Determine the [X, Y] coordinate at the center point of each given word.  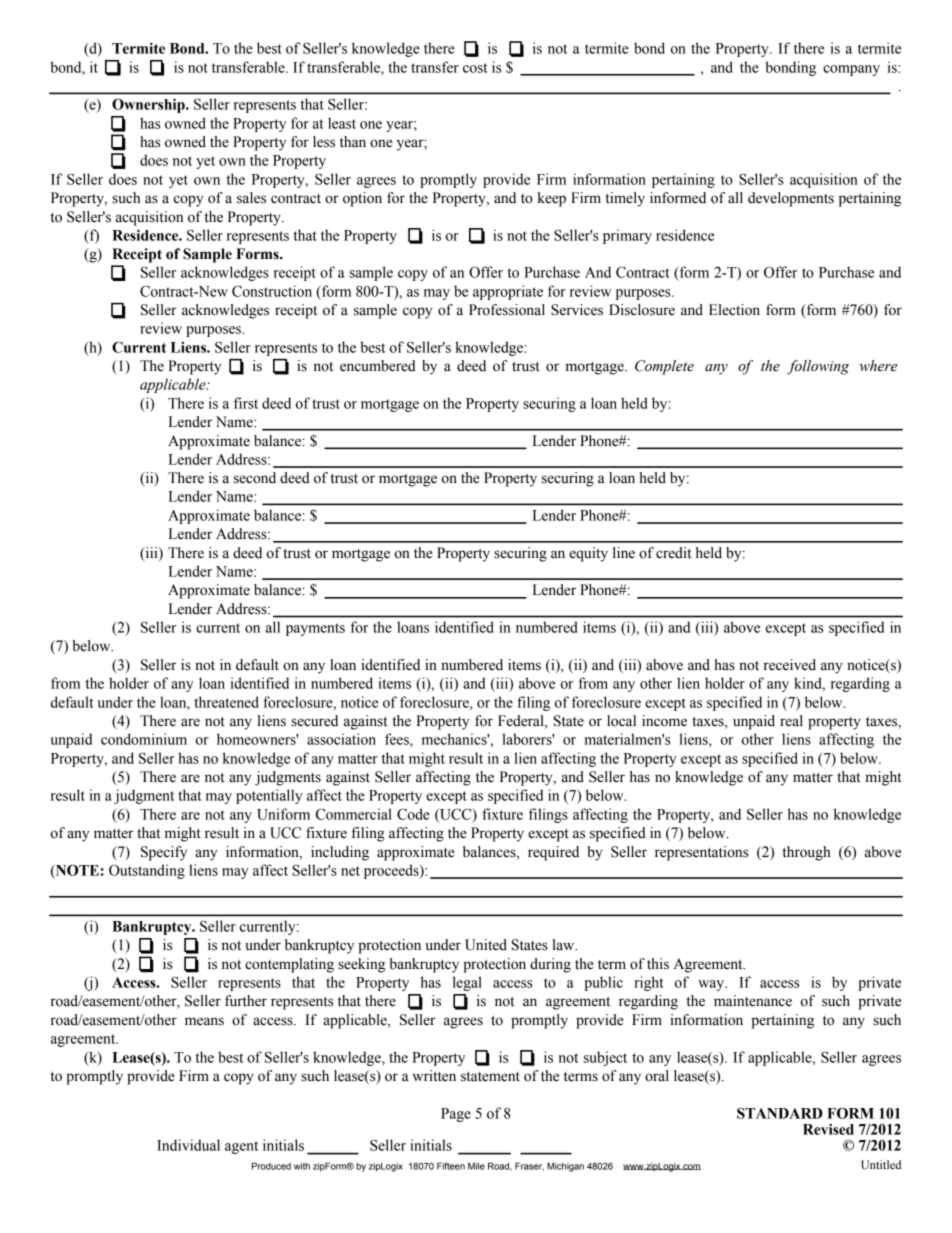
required [553, 853]
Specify [164, 853]
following [818, 367]
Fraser [529, 1166]
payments [315, 629]
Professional [507, 310]
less [324, 142]
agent [241, 1147]
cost [475, 68]
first [246, 403]
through [806, 853]
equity [588, 554]
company [851, 70]
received [790, 665]
